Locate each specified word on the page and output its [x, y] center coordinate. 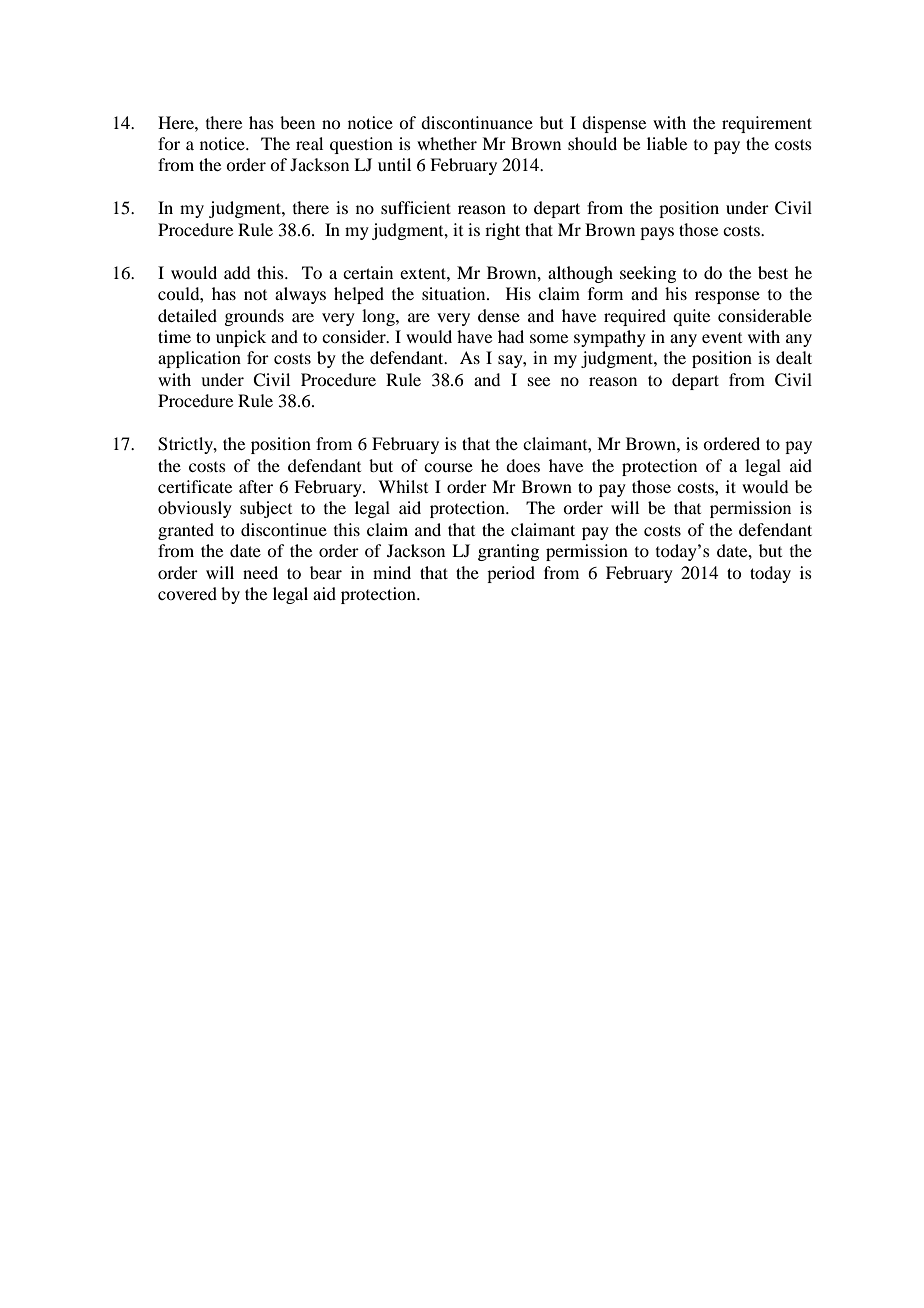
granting [508, 552]
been [297, 122]
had [511, 336]
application [199, 359]
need [260, 572]
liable [667, 143]
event [722, 338]
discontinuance [477, 122]
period [511, 574]
